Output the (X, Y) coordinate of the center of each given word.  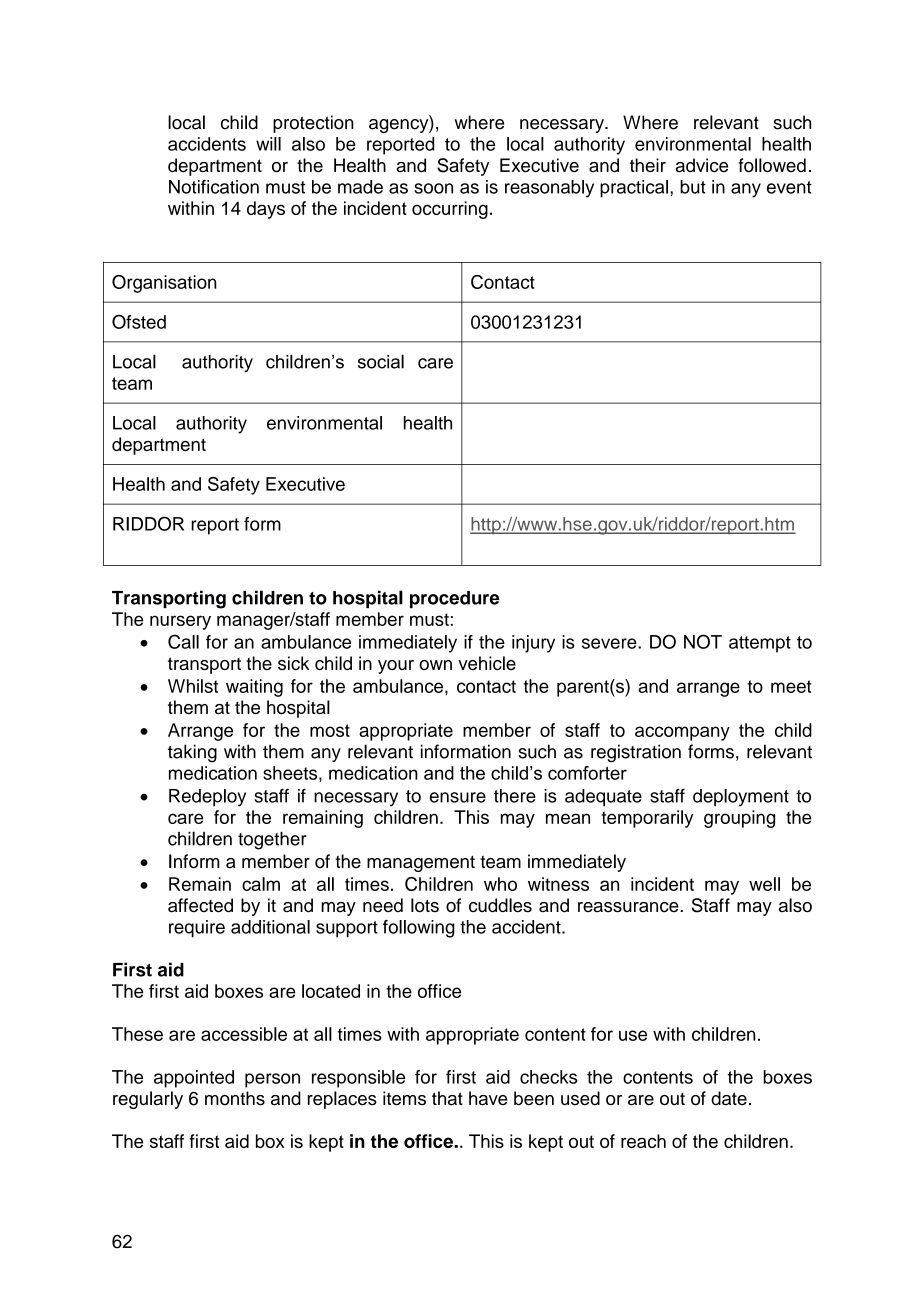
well (764, 884)
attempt (760, 644)
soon (433, 188)
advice (702, 165)
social (381, 361)
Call (183, 641)
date (729, 1098)
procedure (455, 599)
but (693, 187)
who (500, 884)
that (447, 1098)
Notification (214, 187)
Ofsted (139, 321)
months (235, 1098)
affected (200, 905)
